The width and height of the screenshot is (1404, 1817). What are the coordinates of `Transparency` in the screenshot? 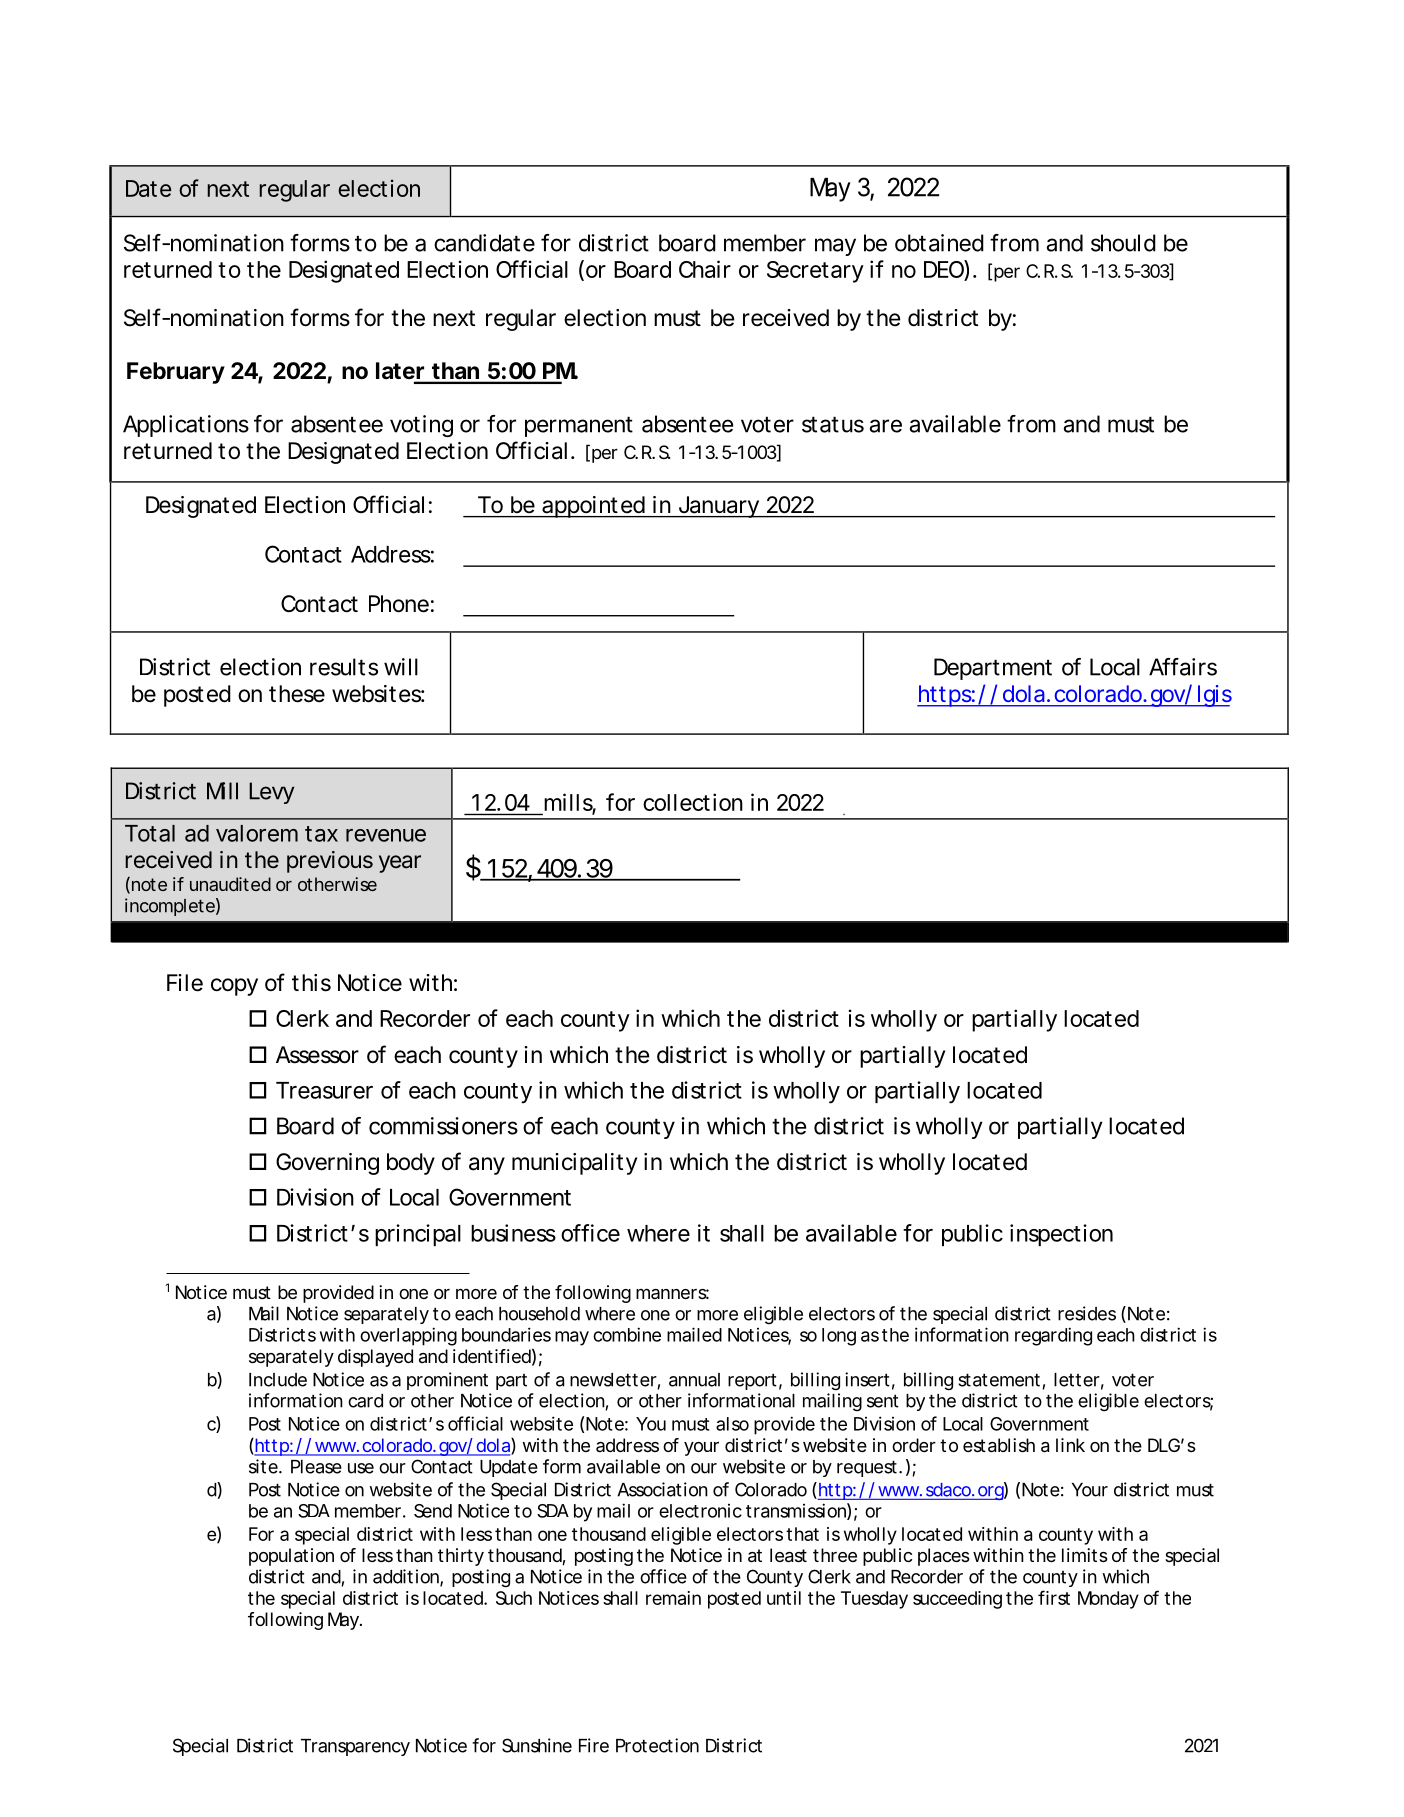 It's located at (355, 1747).
